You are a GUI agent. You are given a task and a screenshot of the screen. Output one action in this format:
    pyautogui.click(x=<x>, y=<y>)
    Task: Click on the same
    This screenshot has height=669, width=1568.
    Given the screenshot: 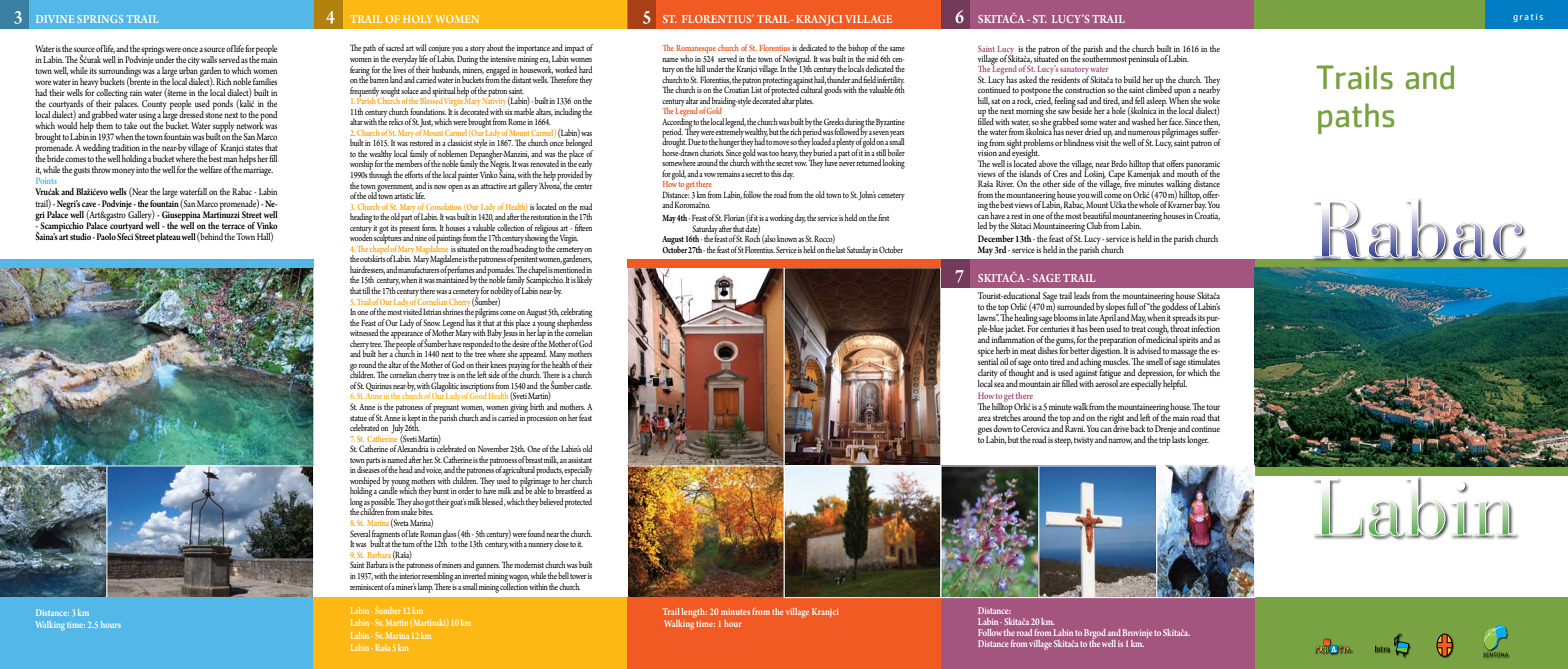 What is the action you would take?
    pyautogui.click(x=897, y=49)
